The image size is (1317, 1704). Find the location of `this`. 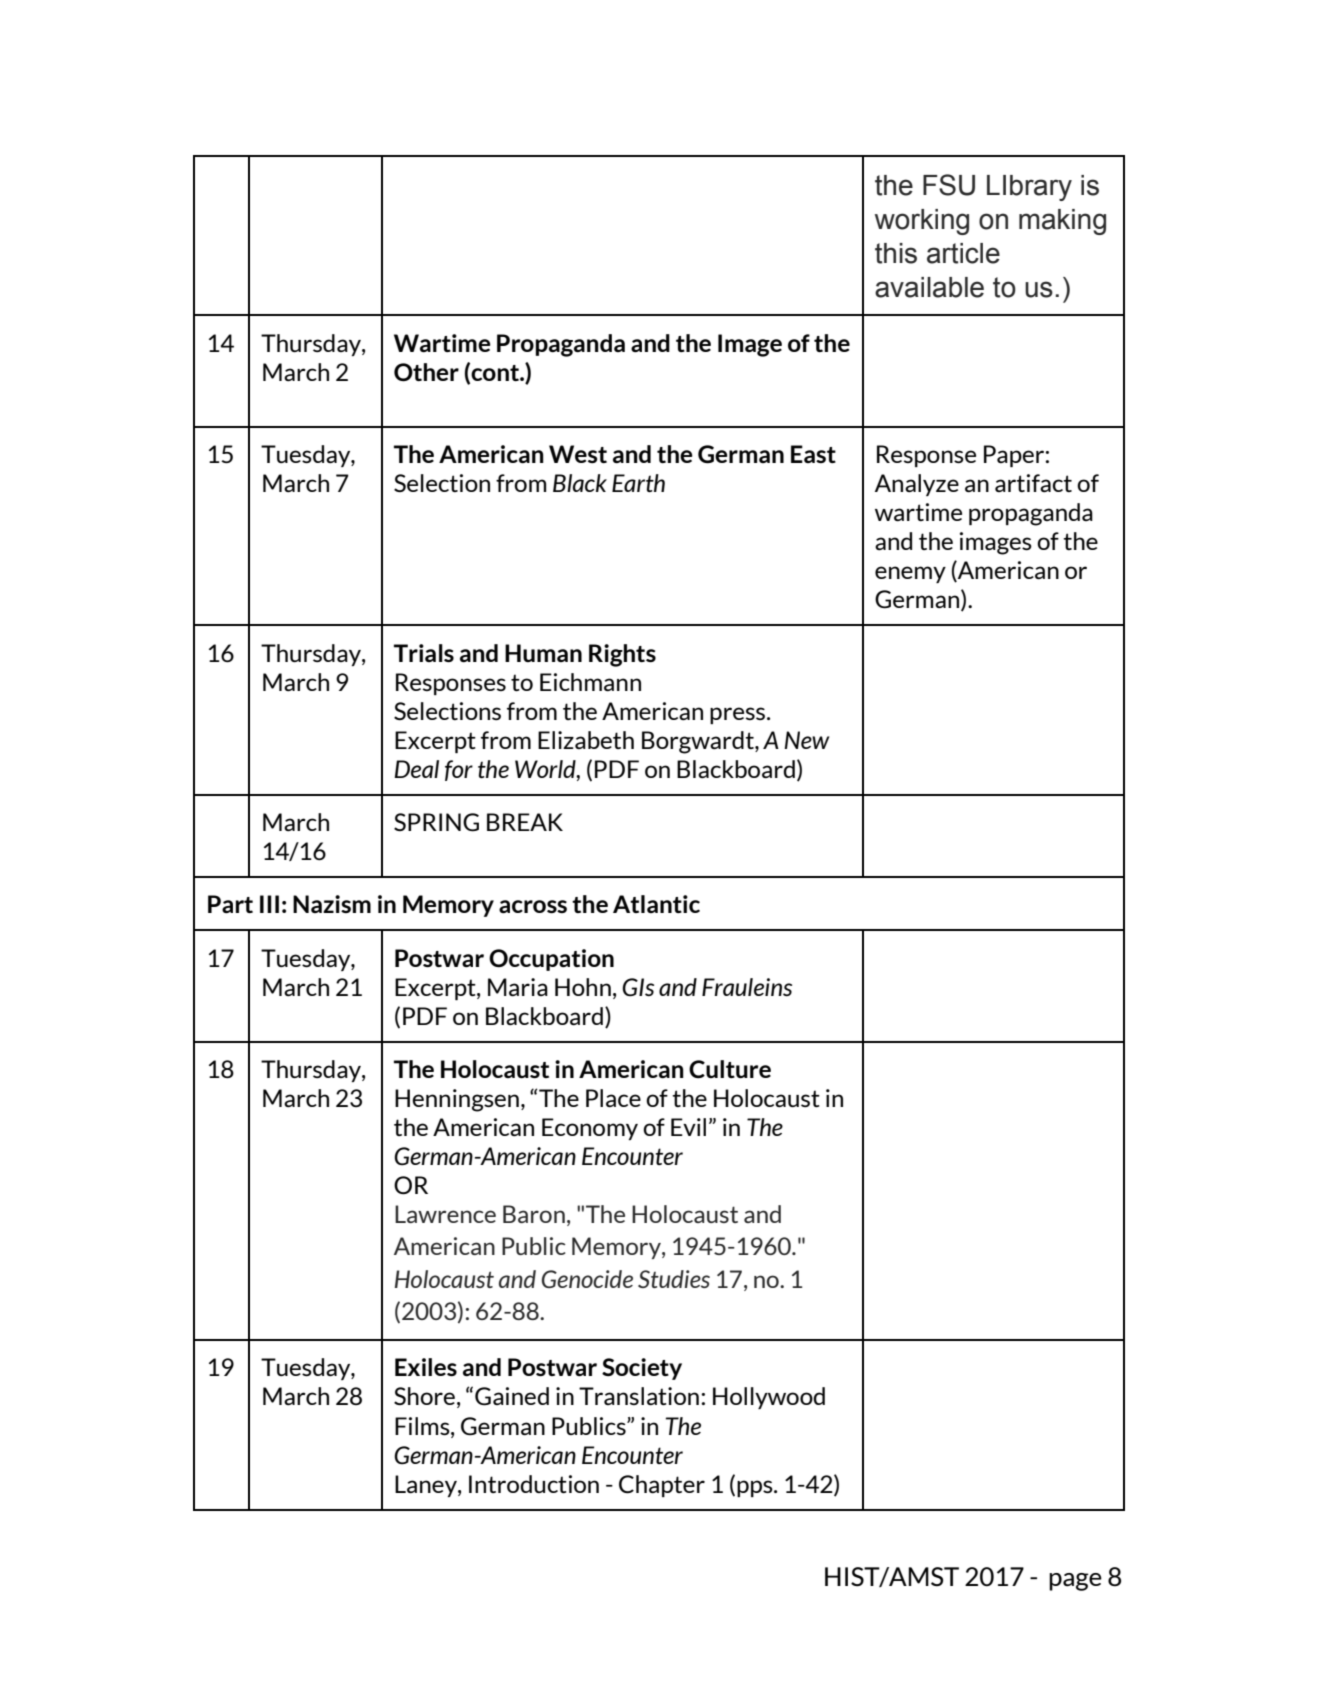

this is located at coordinates (896, 253).
